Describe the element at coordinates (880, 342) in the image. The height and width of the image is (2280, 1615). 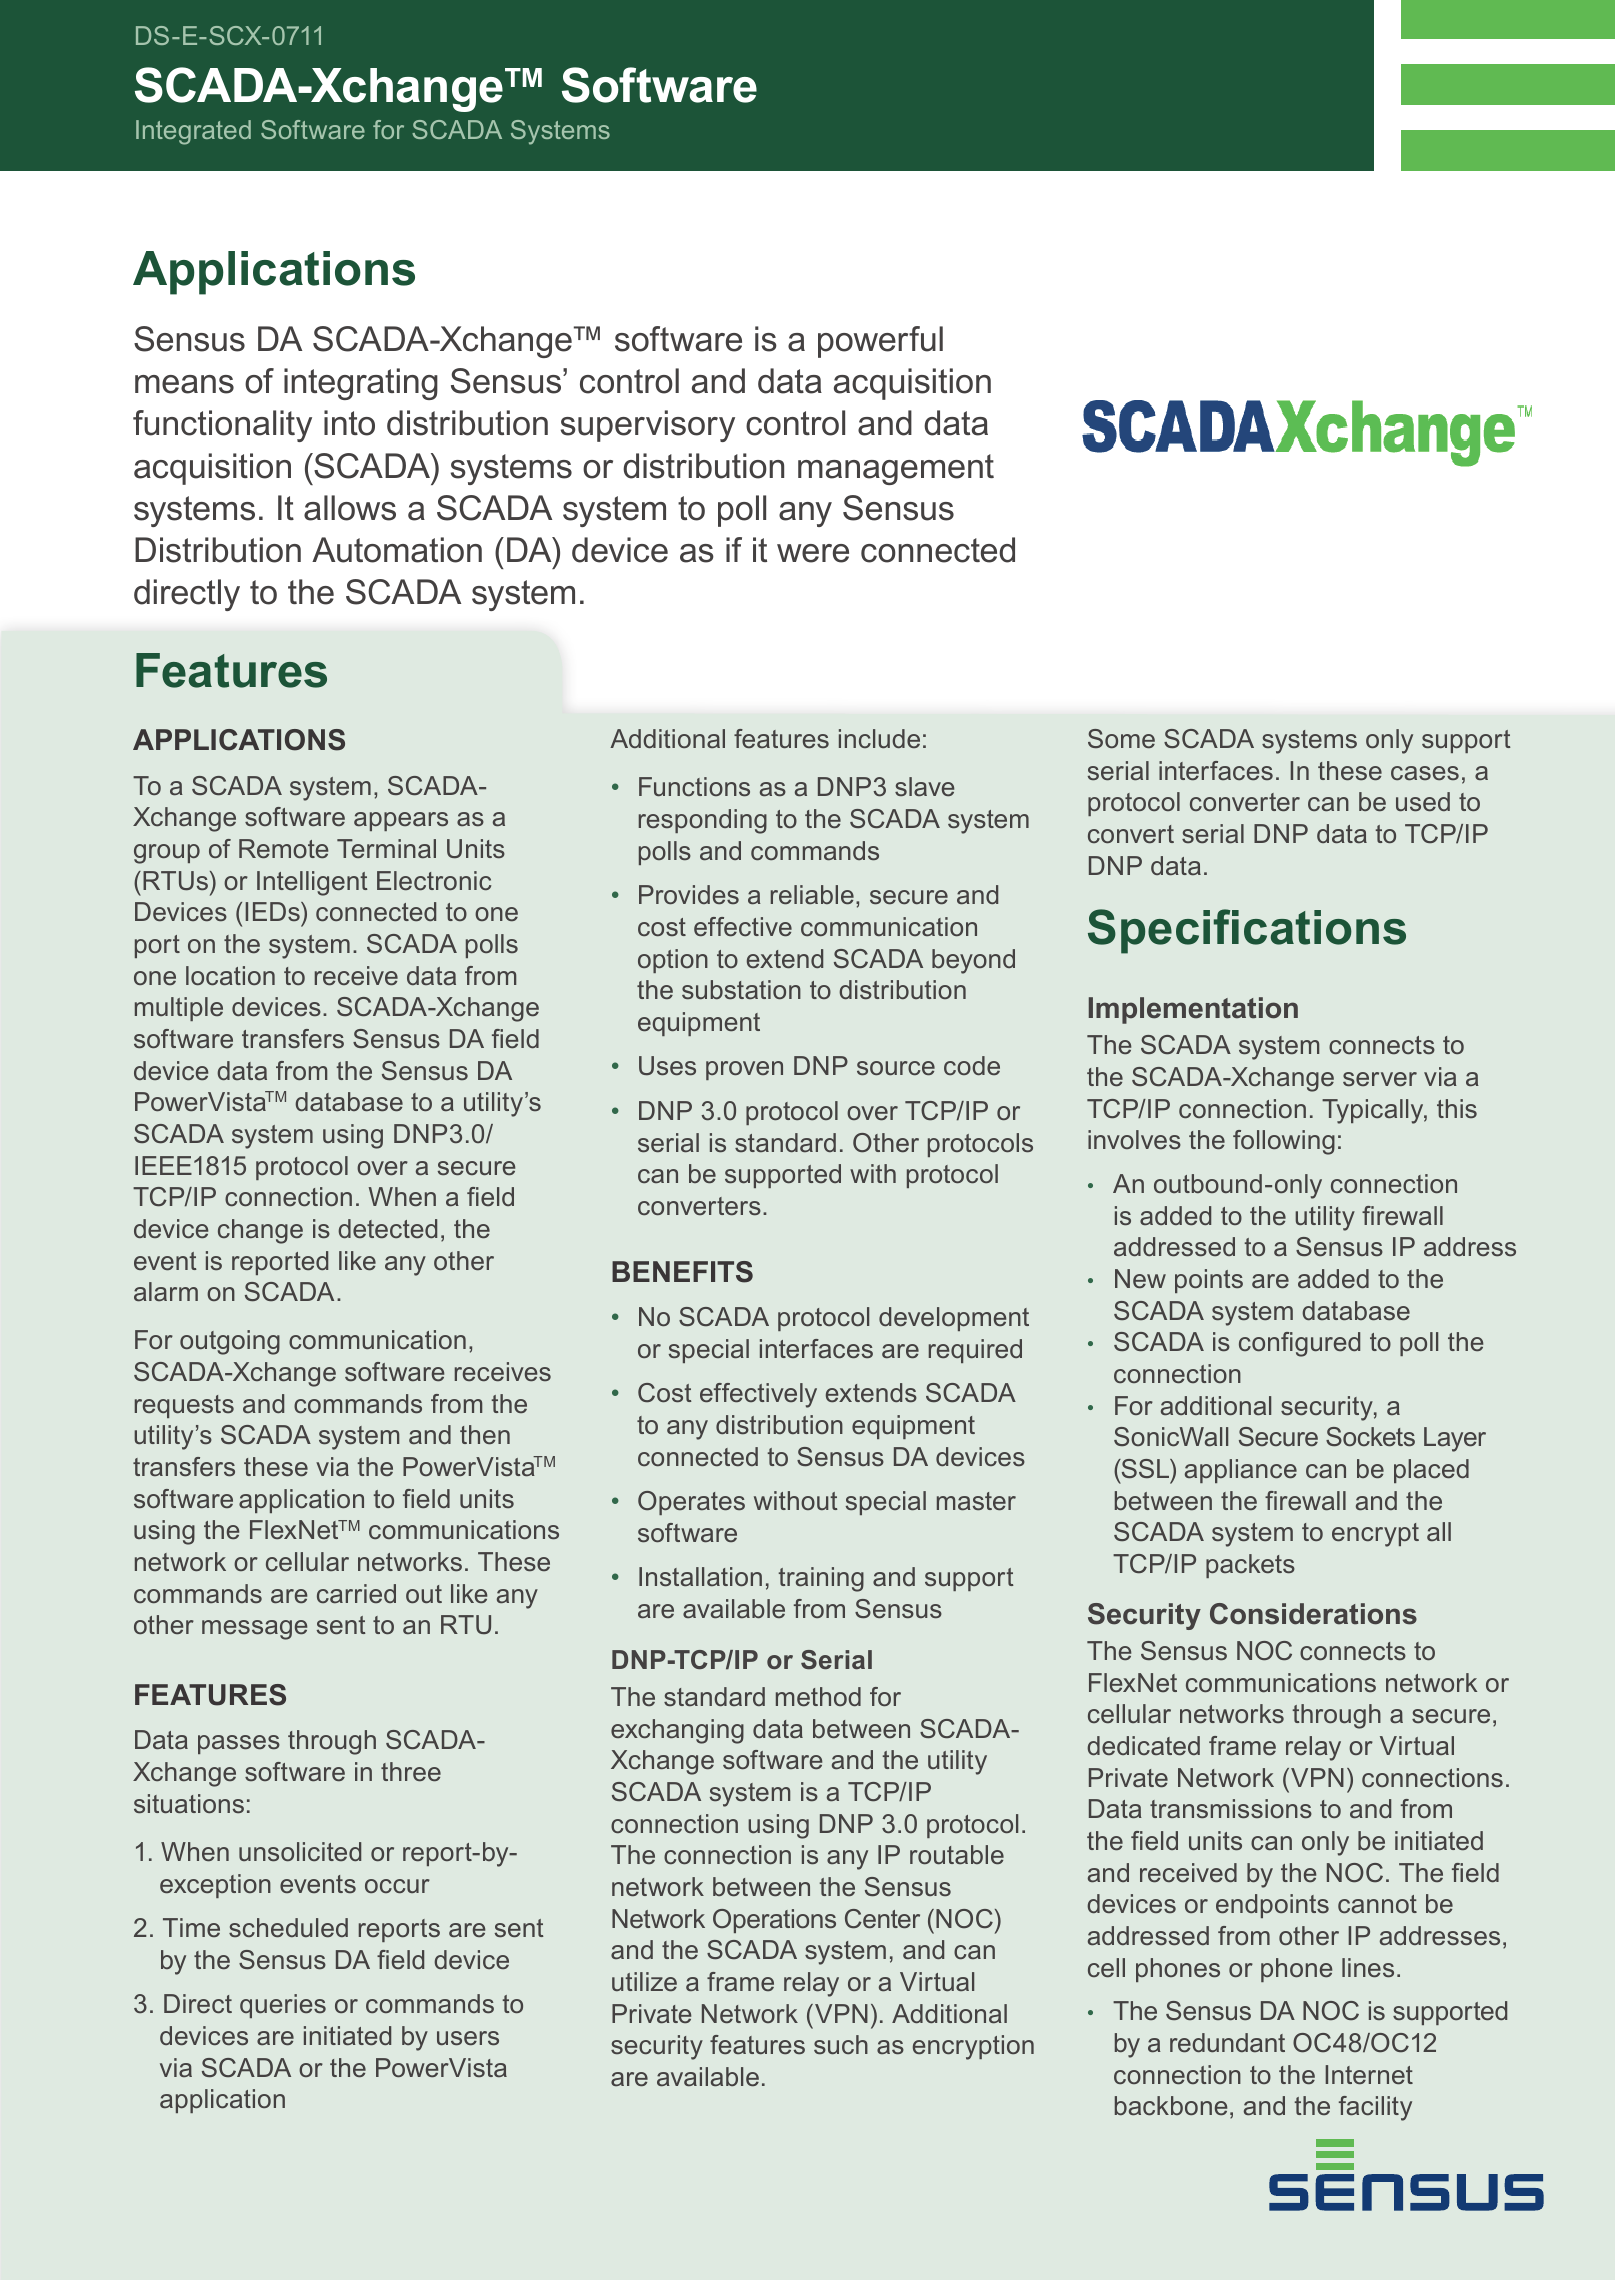
I see `powerful` at that location.
